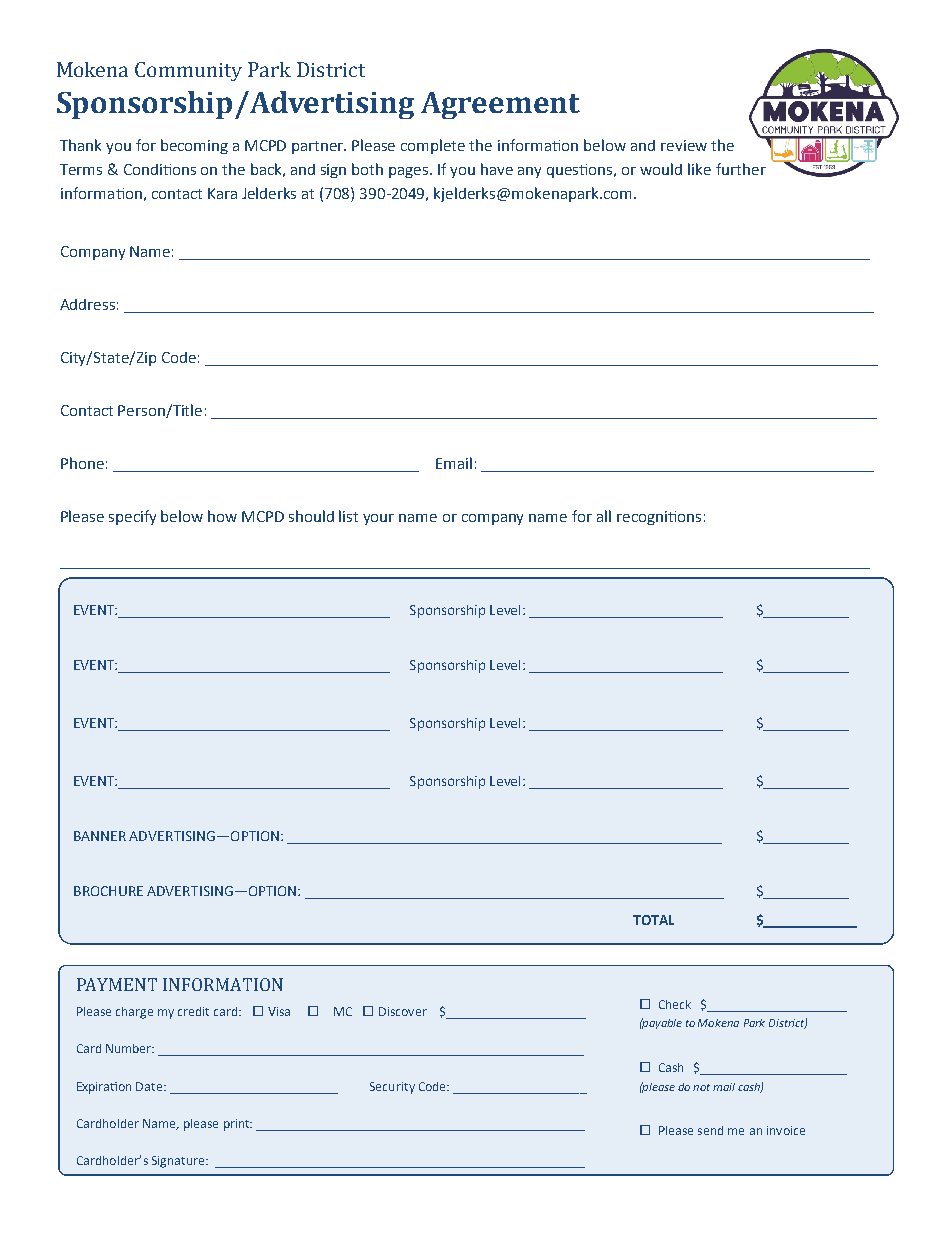 The height and width of the page is (1233, 952). I want to click on Check, so click(675, 1004).
